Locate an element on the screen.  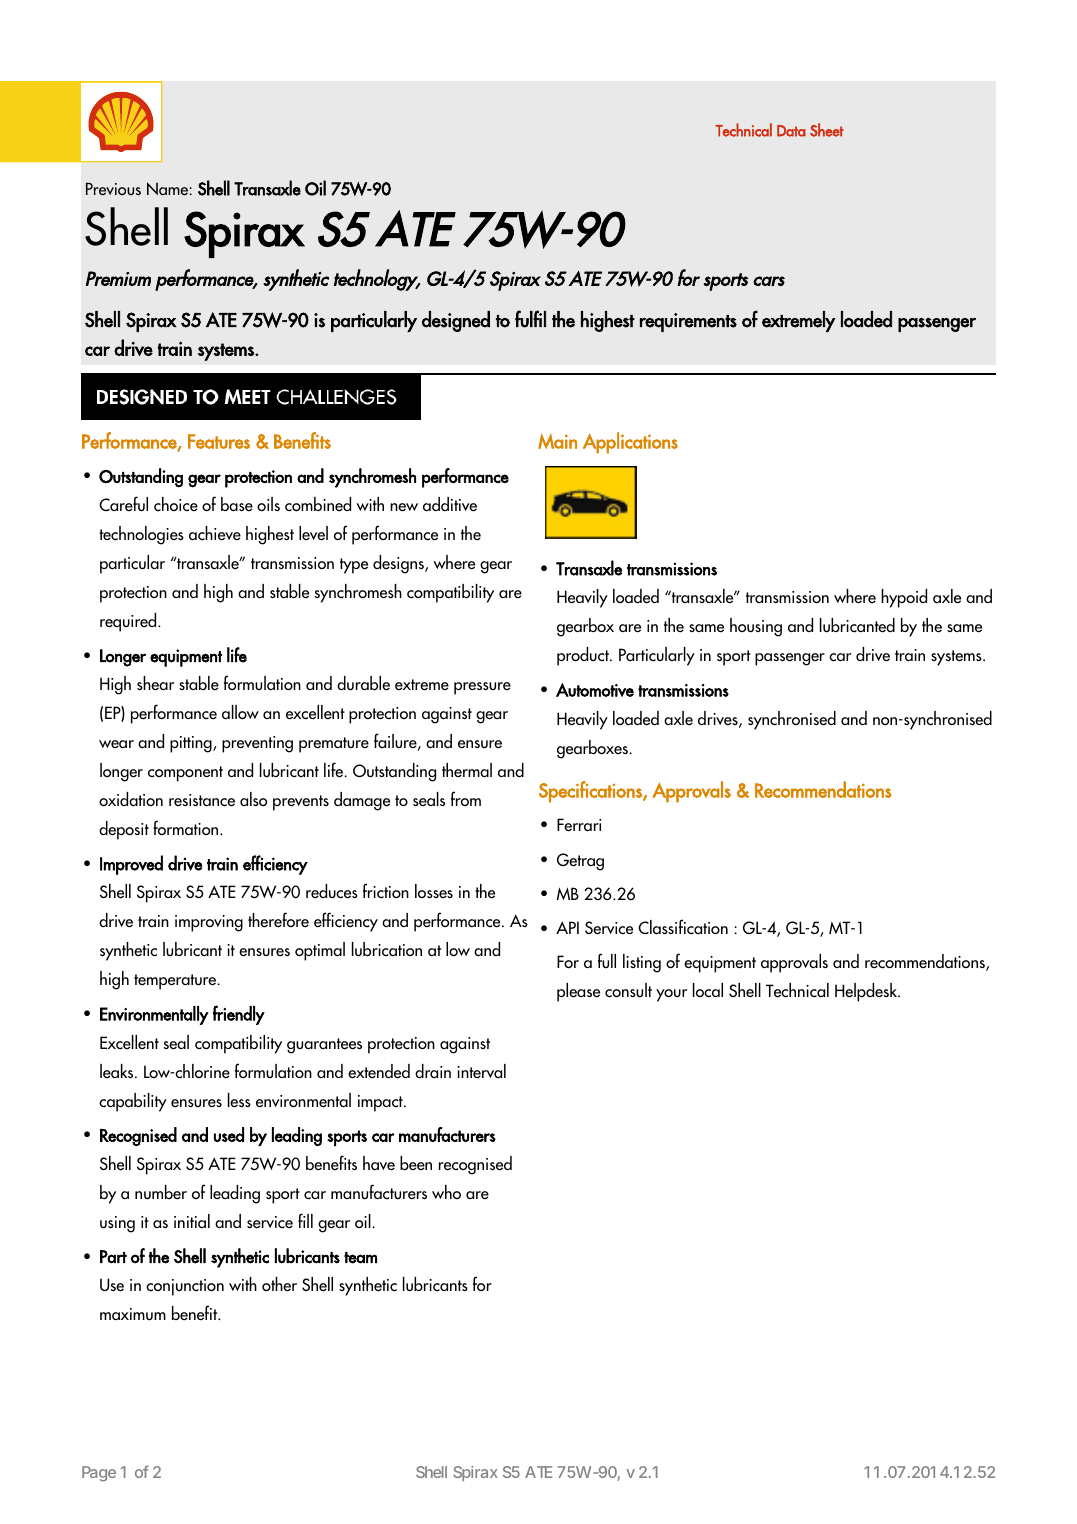
hypoid is located at coordinates (904, 598).
